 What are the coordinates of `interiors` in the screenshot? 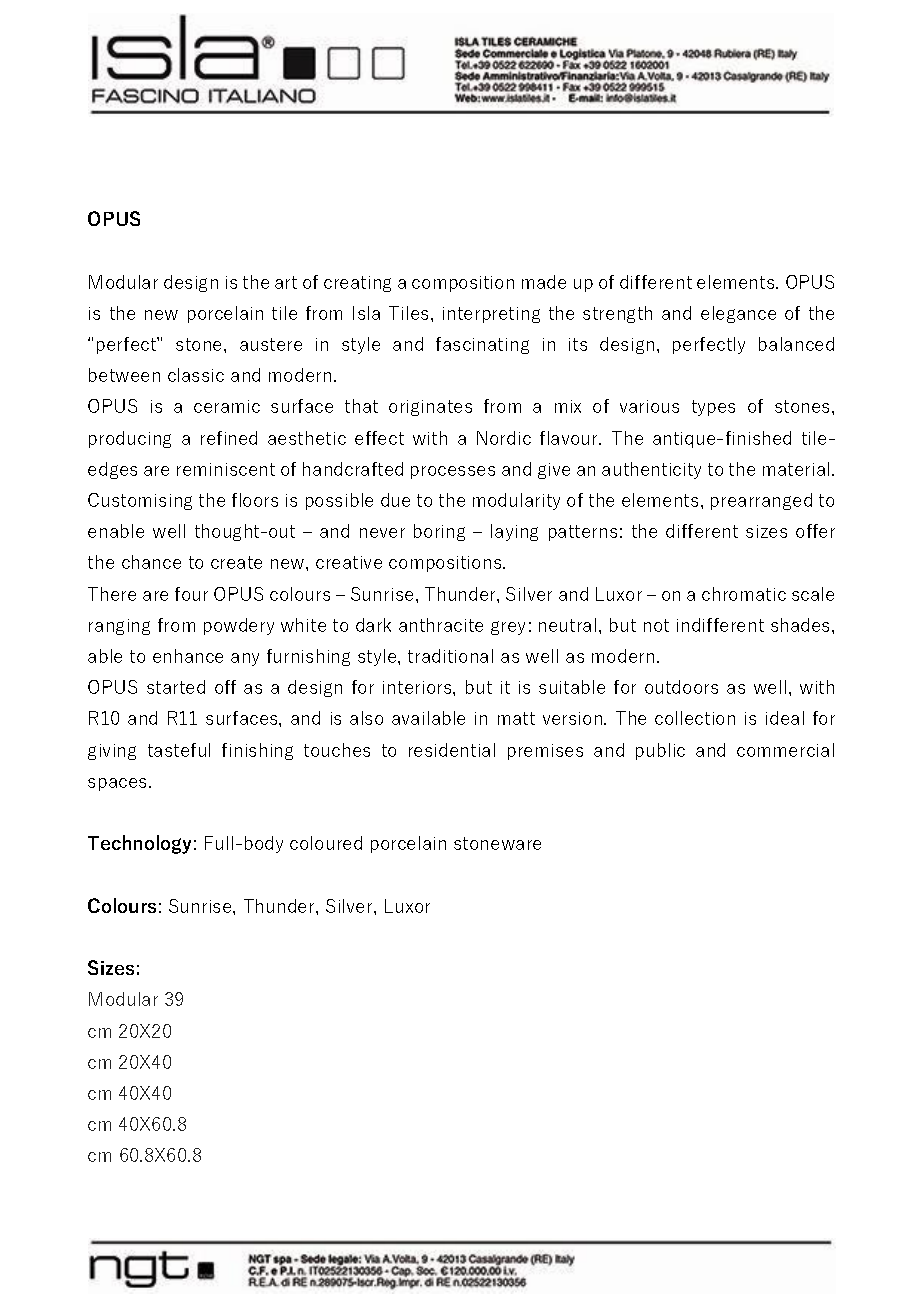 It's located at (418, 687).
